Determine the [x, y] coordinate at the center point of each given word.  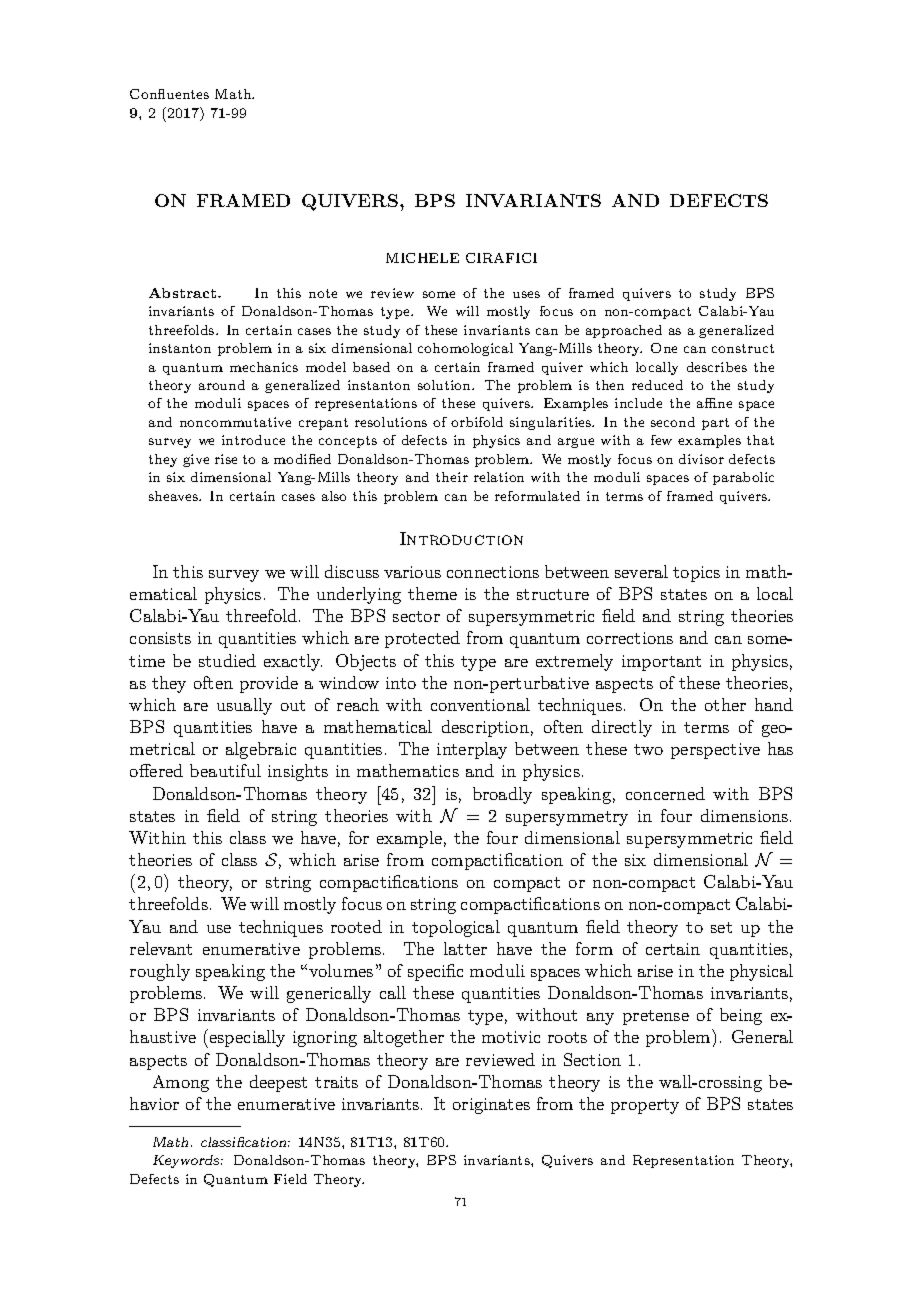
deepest [278, 1083]
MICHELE [422, 258]
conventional [480, 704]
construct [743, 348]
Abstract [184, 293]
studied [227, 660]
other [725, 704]
